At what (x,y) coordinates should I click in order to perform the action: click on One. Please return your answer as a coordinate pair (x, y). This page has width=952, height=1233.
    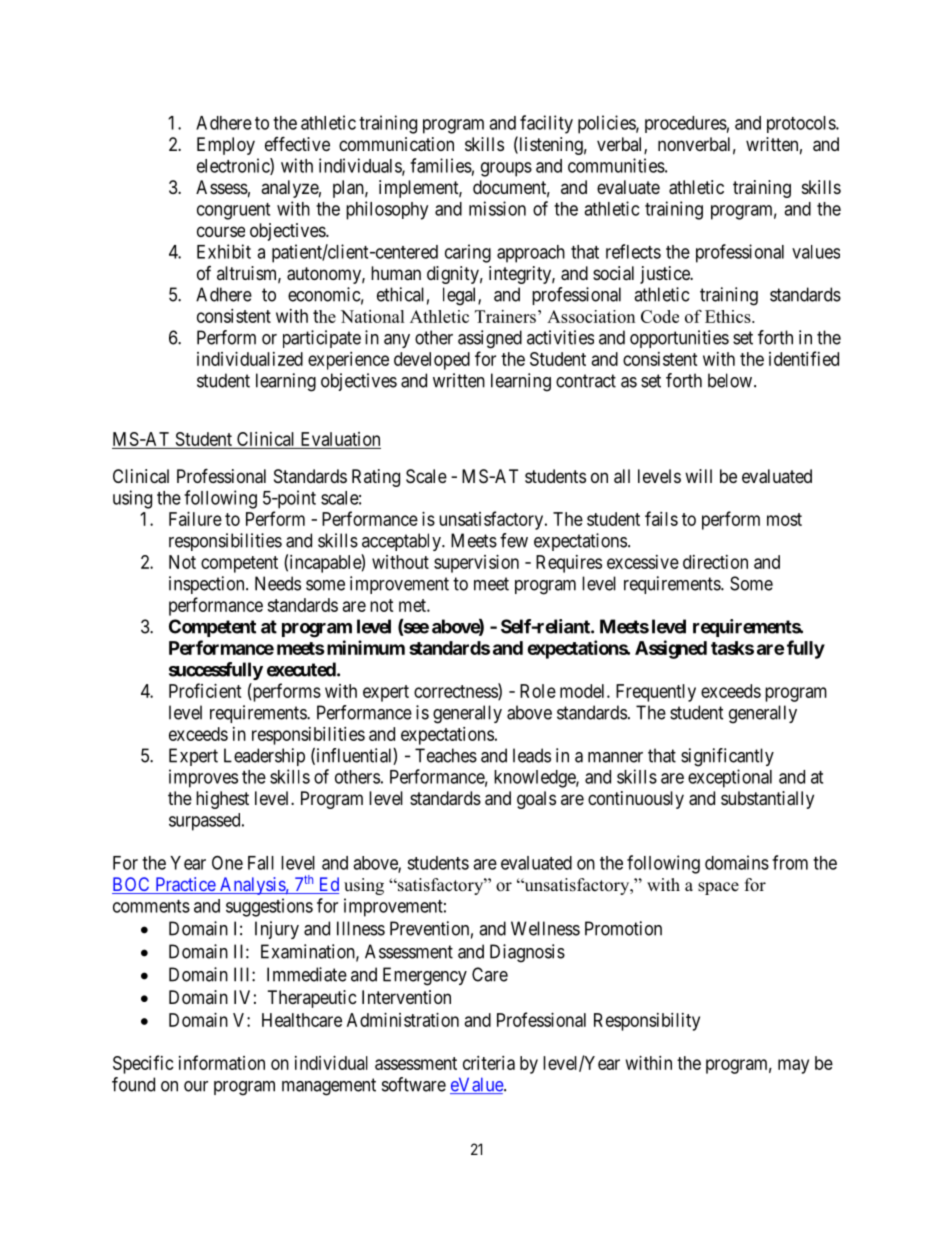
    Looking at the image, I should click on (227, 862).
